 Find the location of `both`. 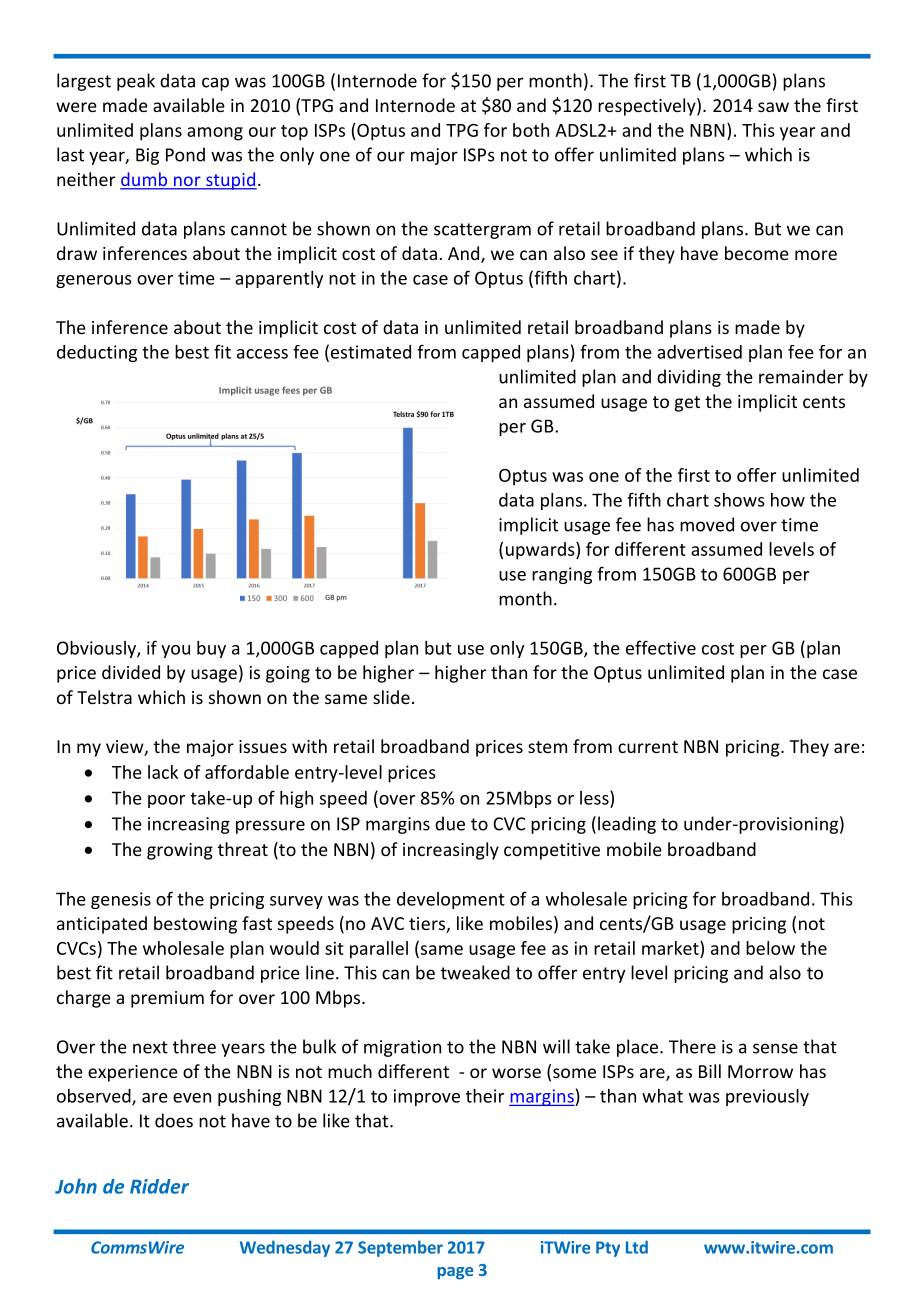

both is located at coordinates (531, 130).
